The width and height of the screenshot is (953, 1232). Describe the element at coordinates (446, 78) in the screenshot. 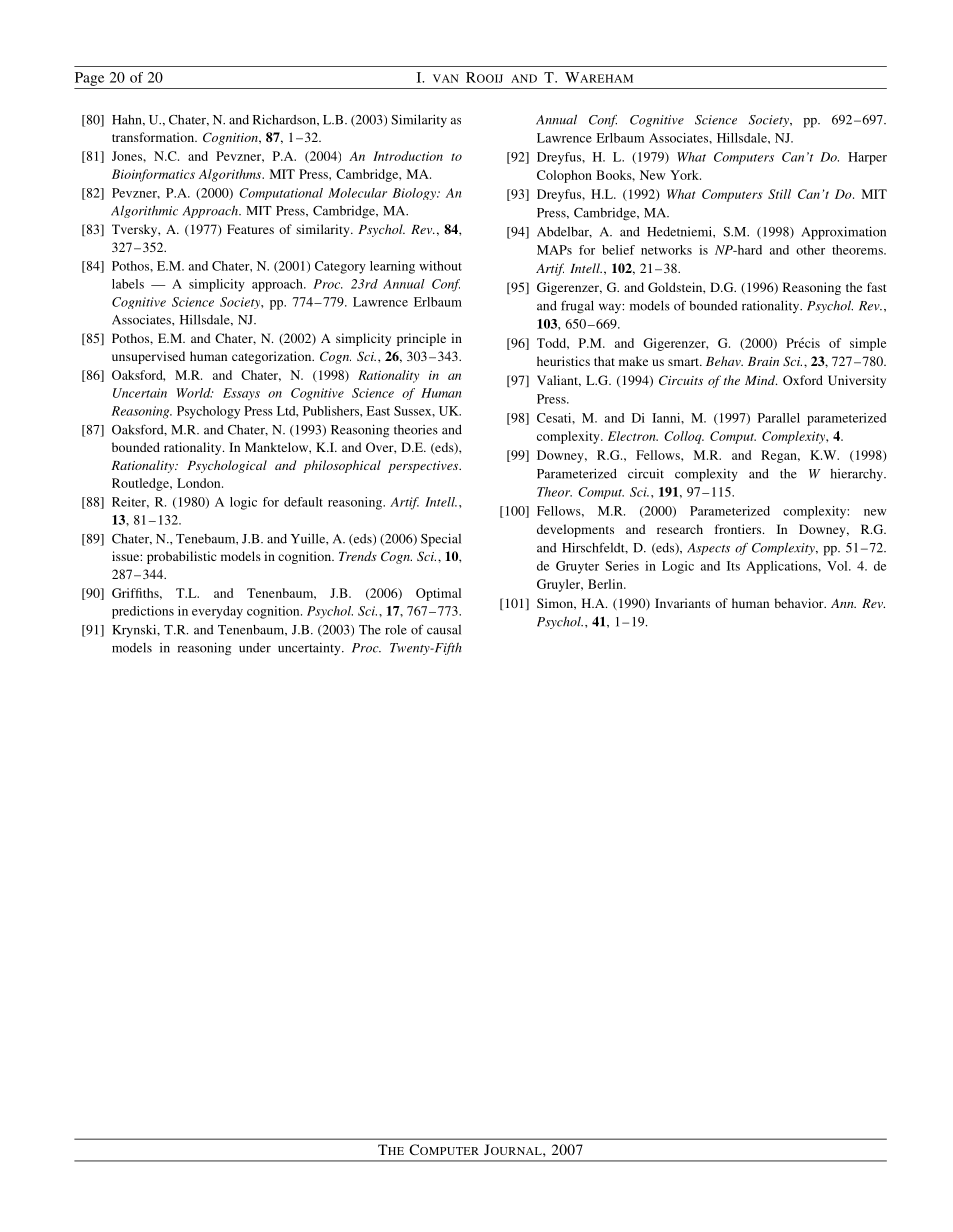

I see `VAN` at that location.
